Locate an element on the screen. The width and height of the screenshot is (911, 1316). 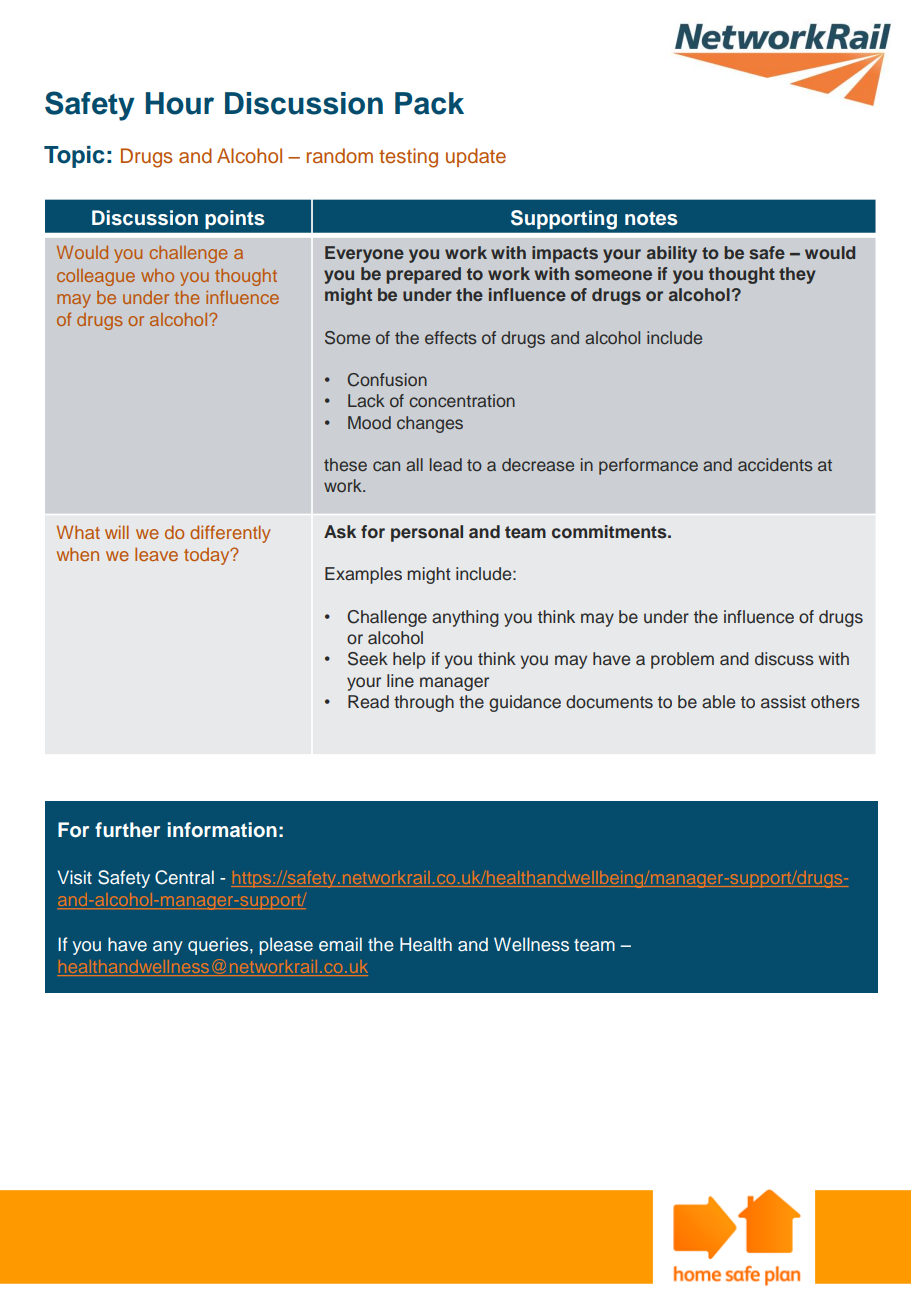
problem is located at coordinates (682, 660).
